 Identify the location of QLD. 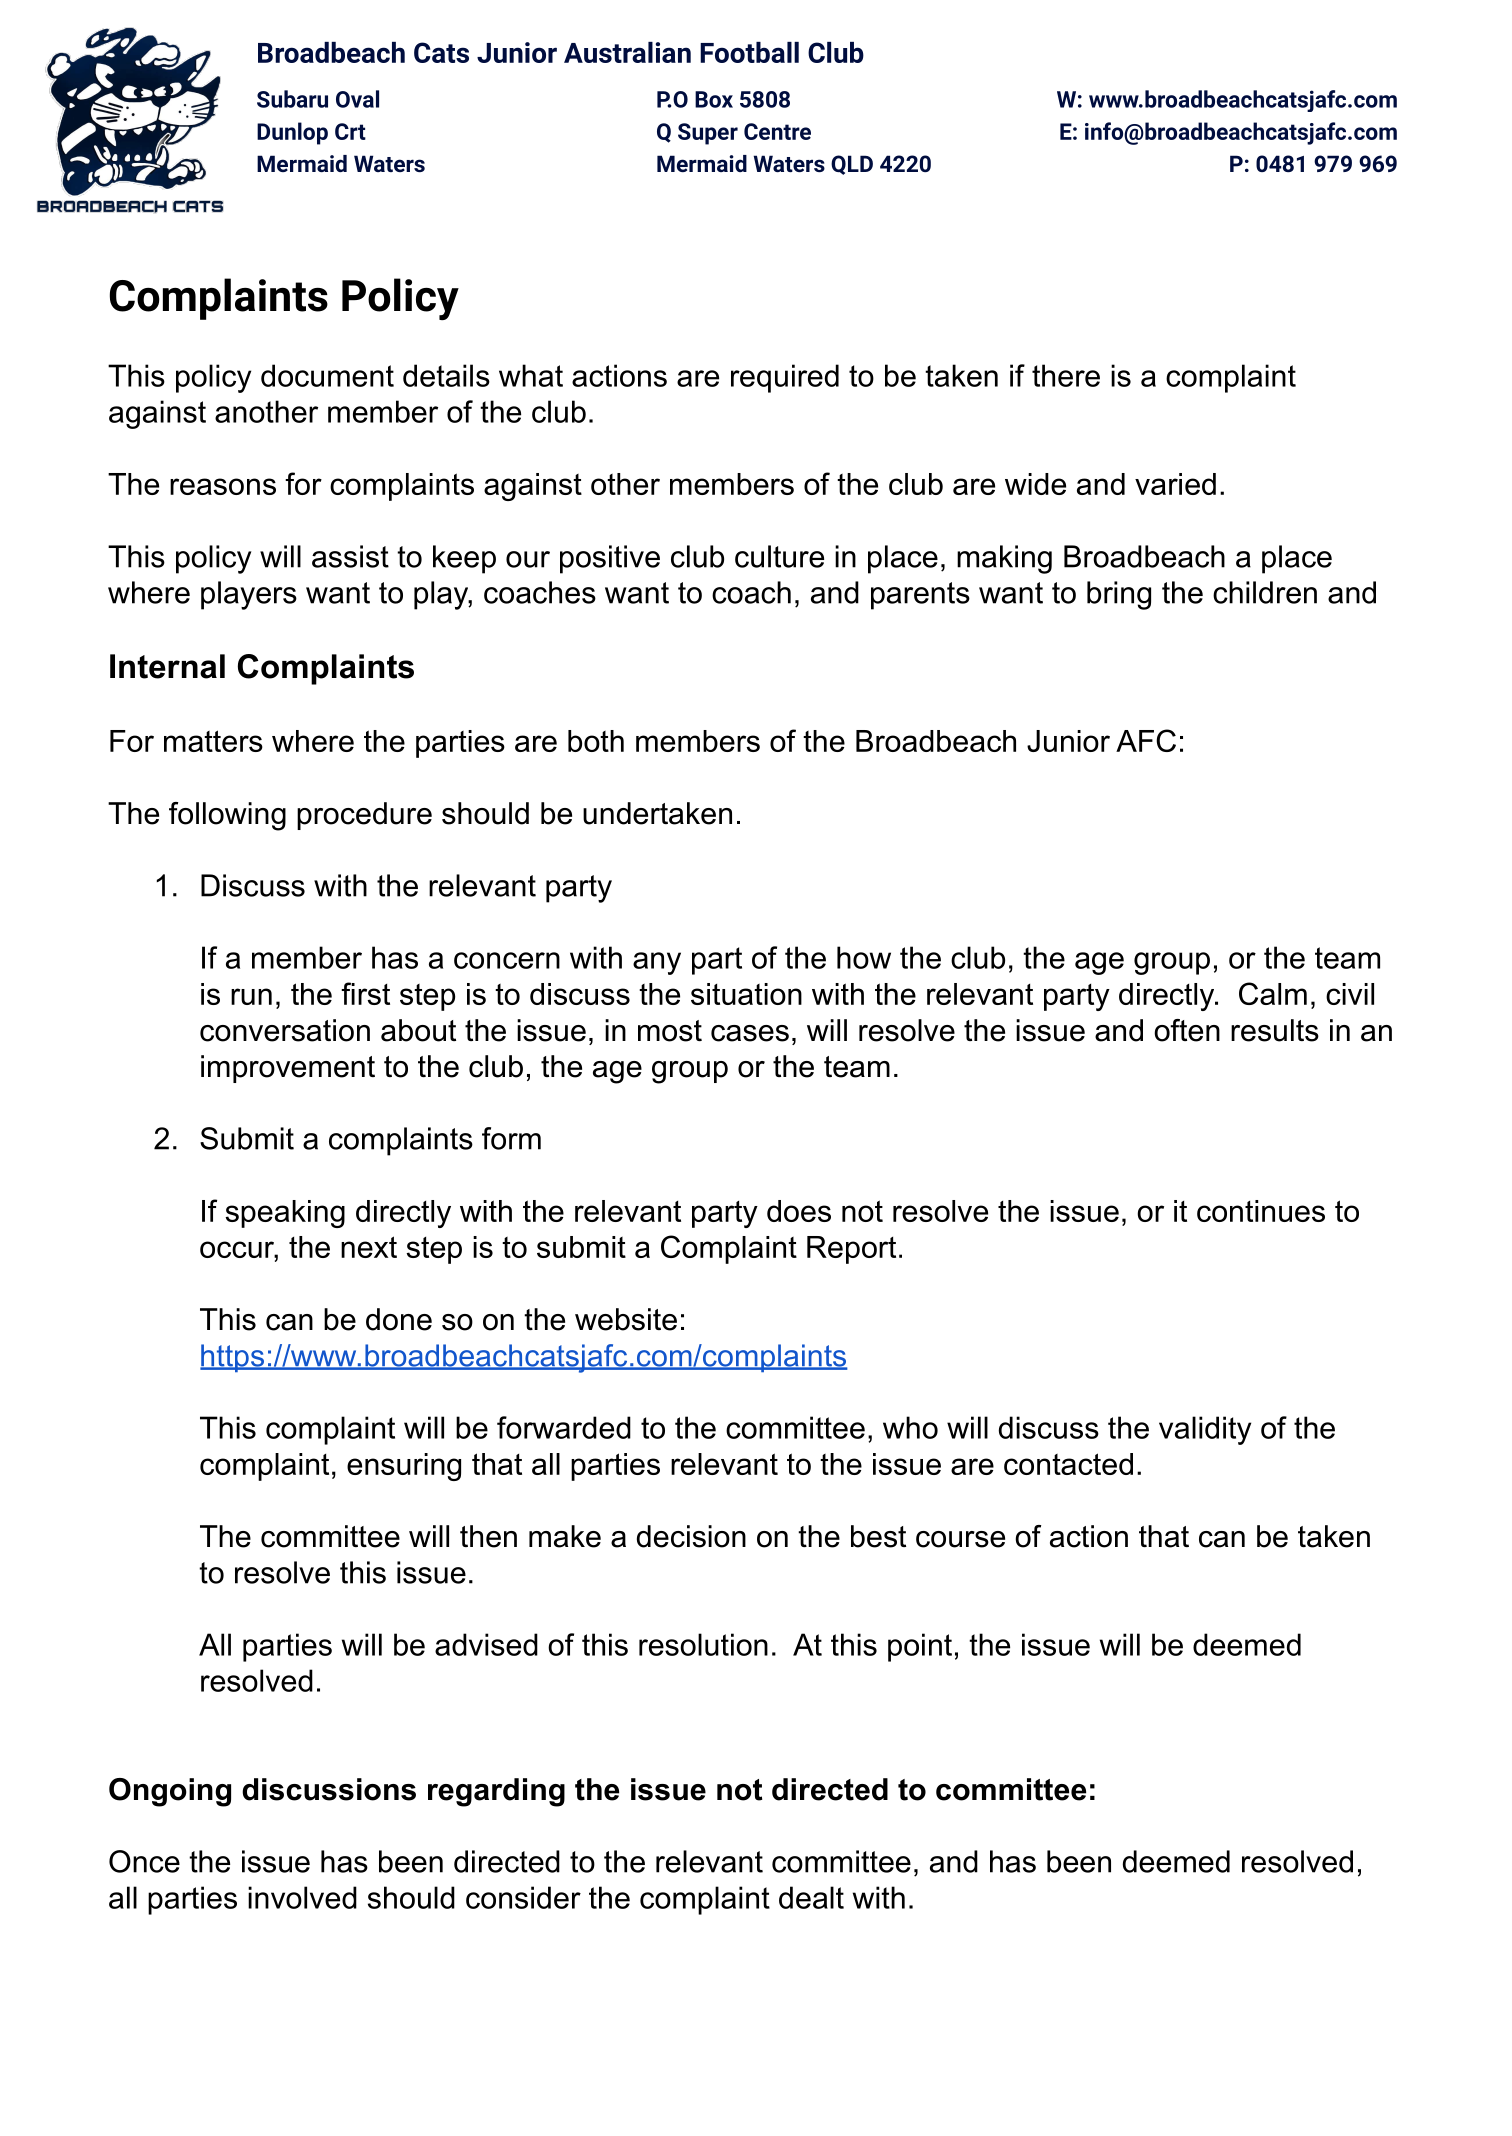
(852, 165).
